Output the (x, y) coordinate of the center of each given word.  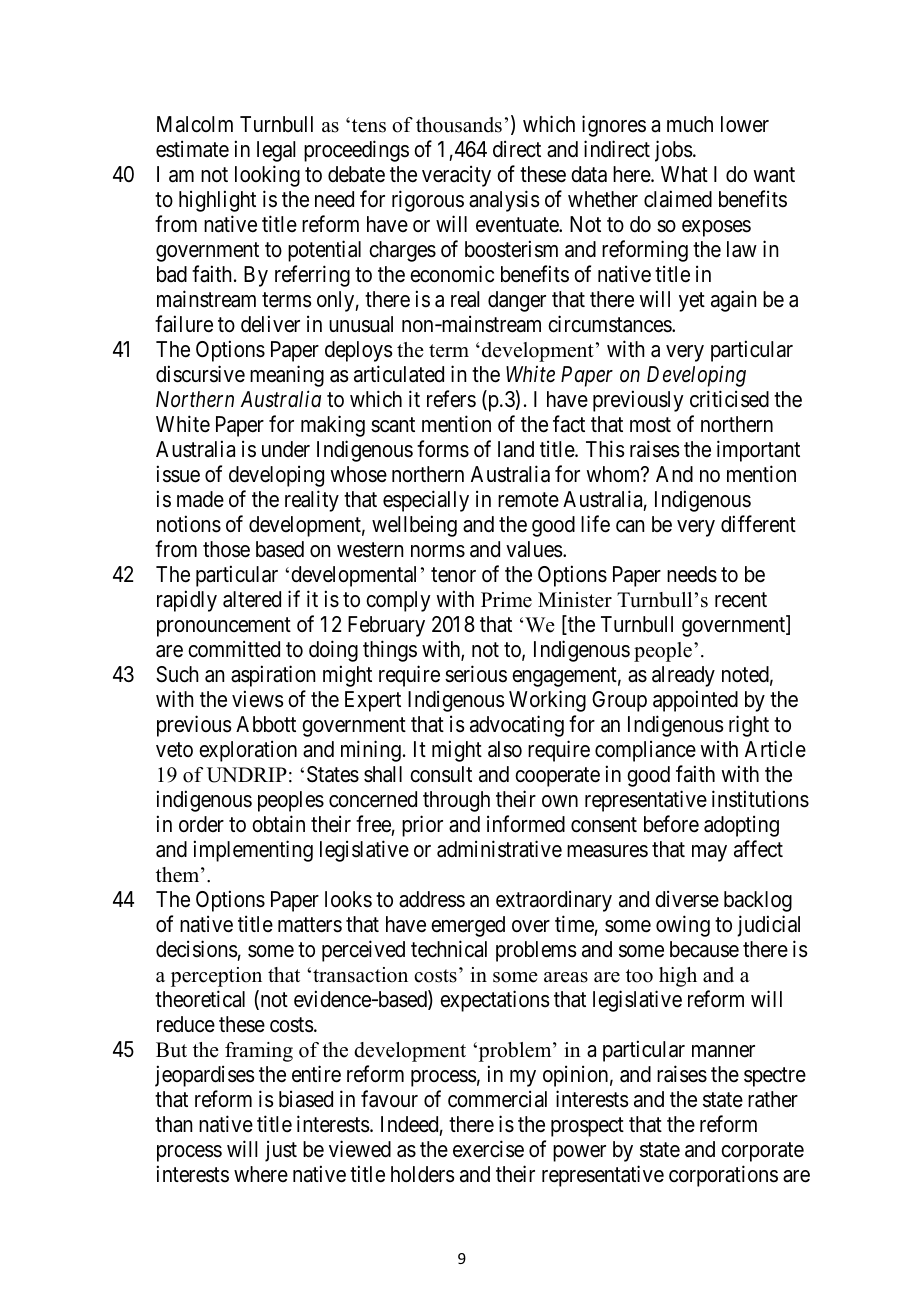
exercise (488, 1149)
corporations (723, 1176)
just (281, 1151)
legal (276, 151)
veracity (456, 176)
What (684, 174)
